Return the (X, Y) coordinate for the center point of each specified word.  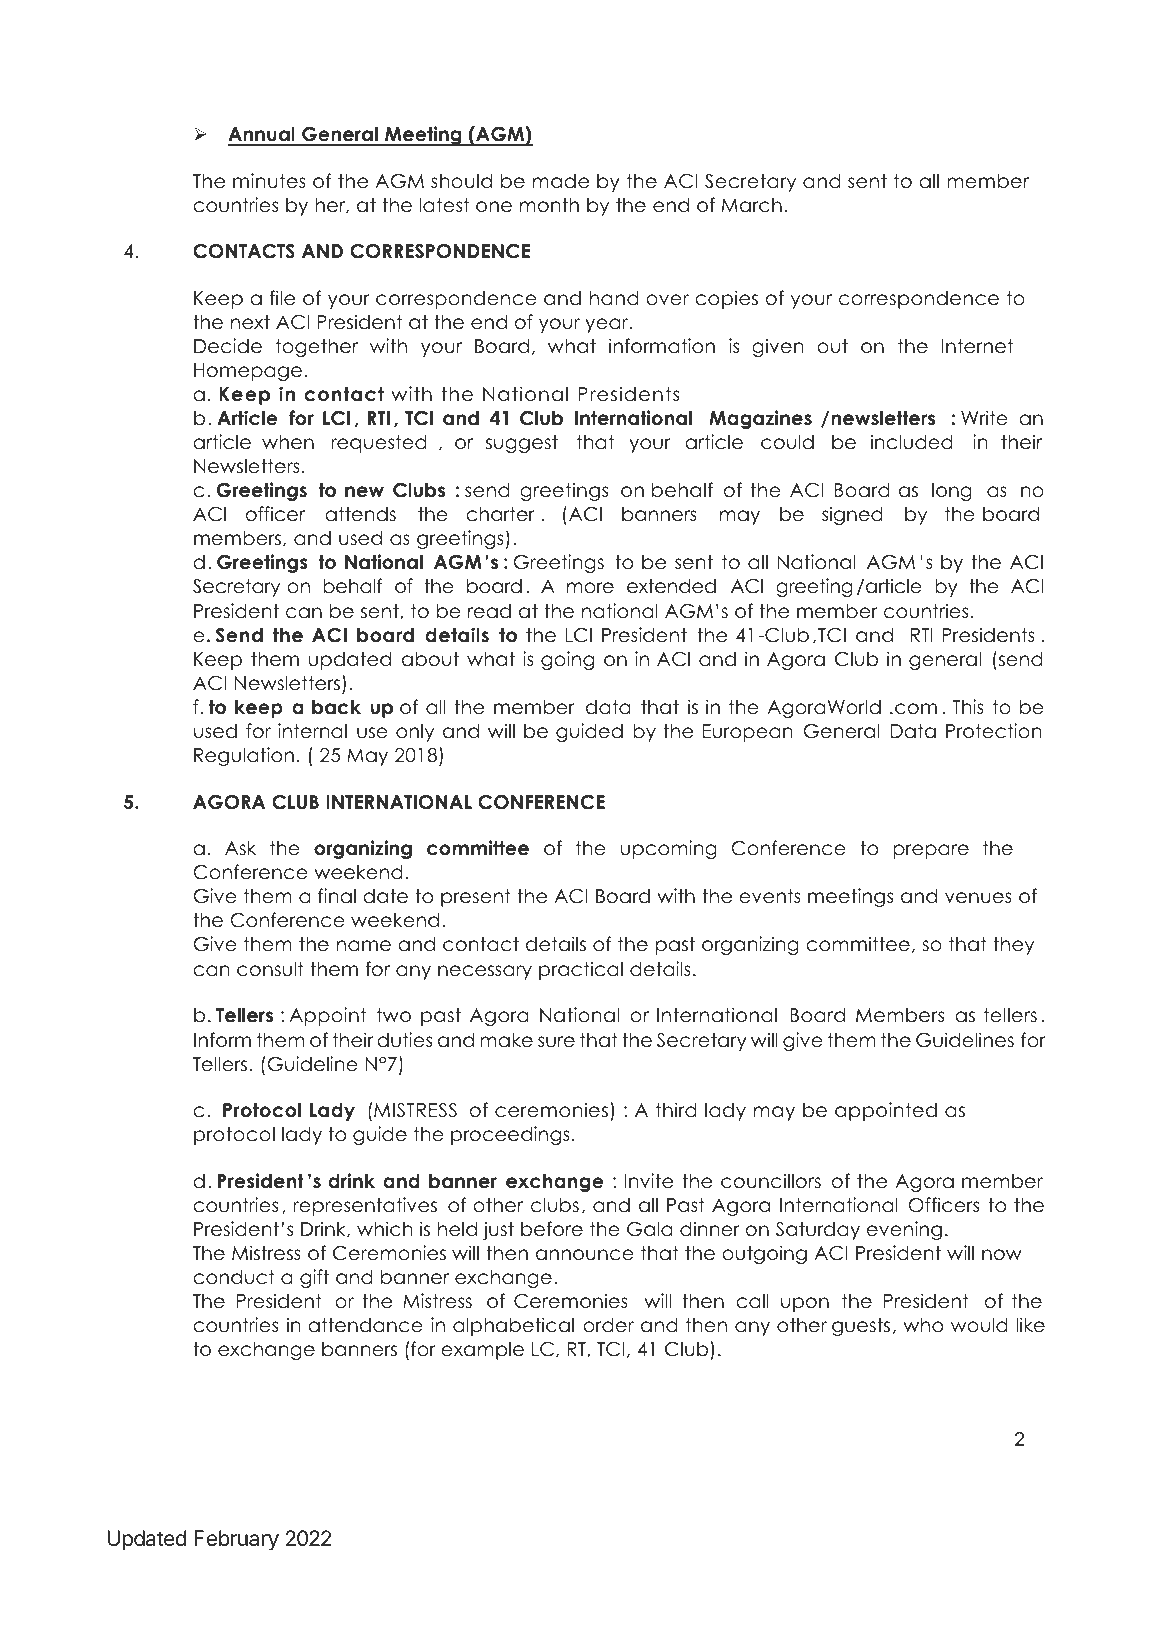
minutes (269, 181)
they (1013, 945)
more (590, 588)
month (549, 205)
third (676, 1110)
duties (405, 1040)
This (968, 707)
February (236, 1540)
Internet (977, 346)
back (336, 707)
